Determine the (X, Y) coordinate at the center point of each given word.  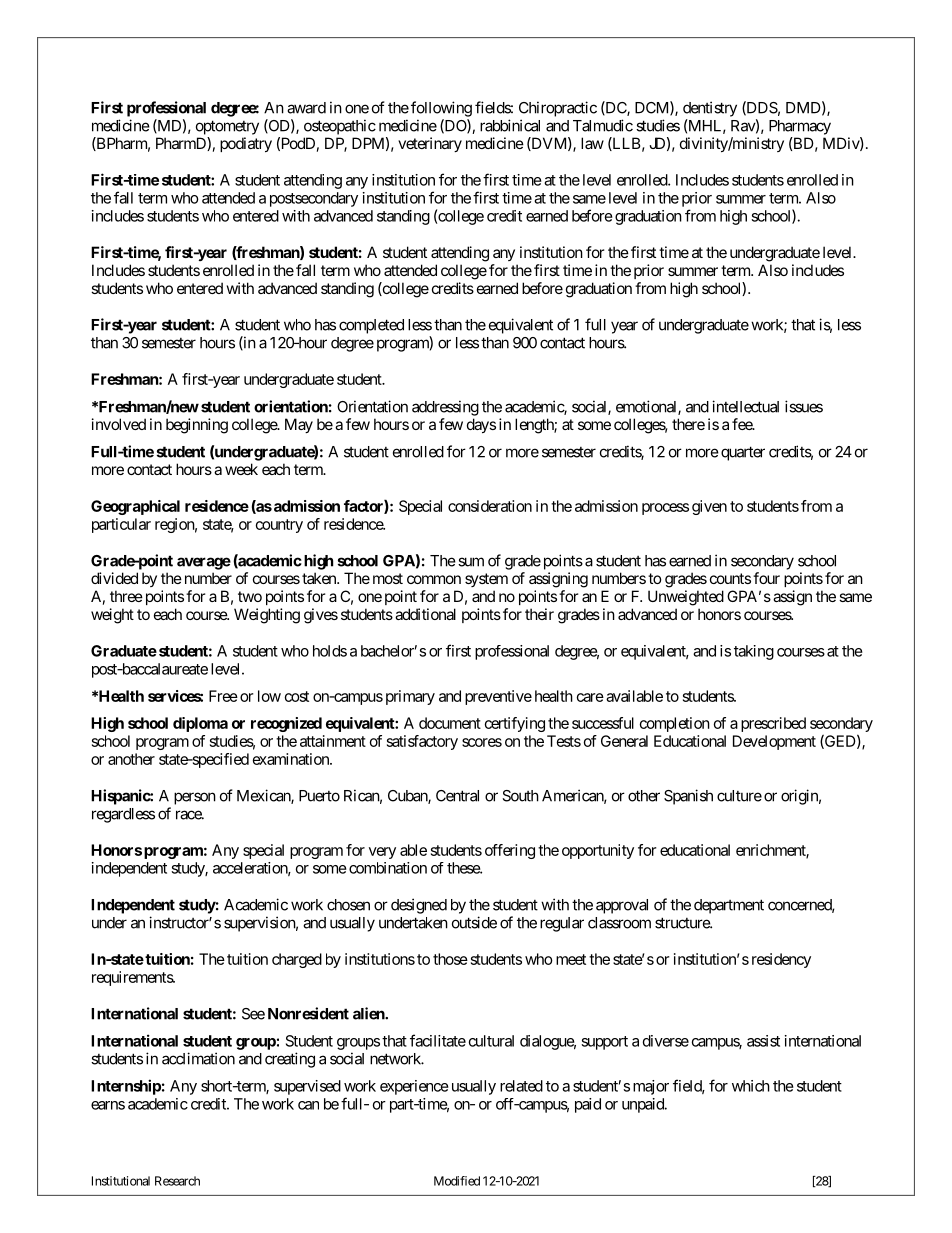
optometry (227, 127)
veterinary (430, 144)
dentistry (710, 109)
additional (425, 614)
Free (223, 696)
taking (754, 652)
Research (177, 1181)
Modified (457, 1181)
